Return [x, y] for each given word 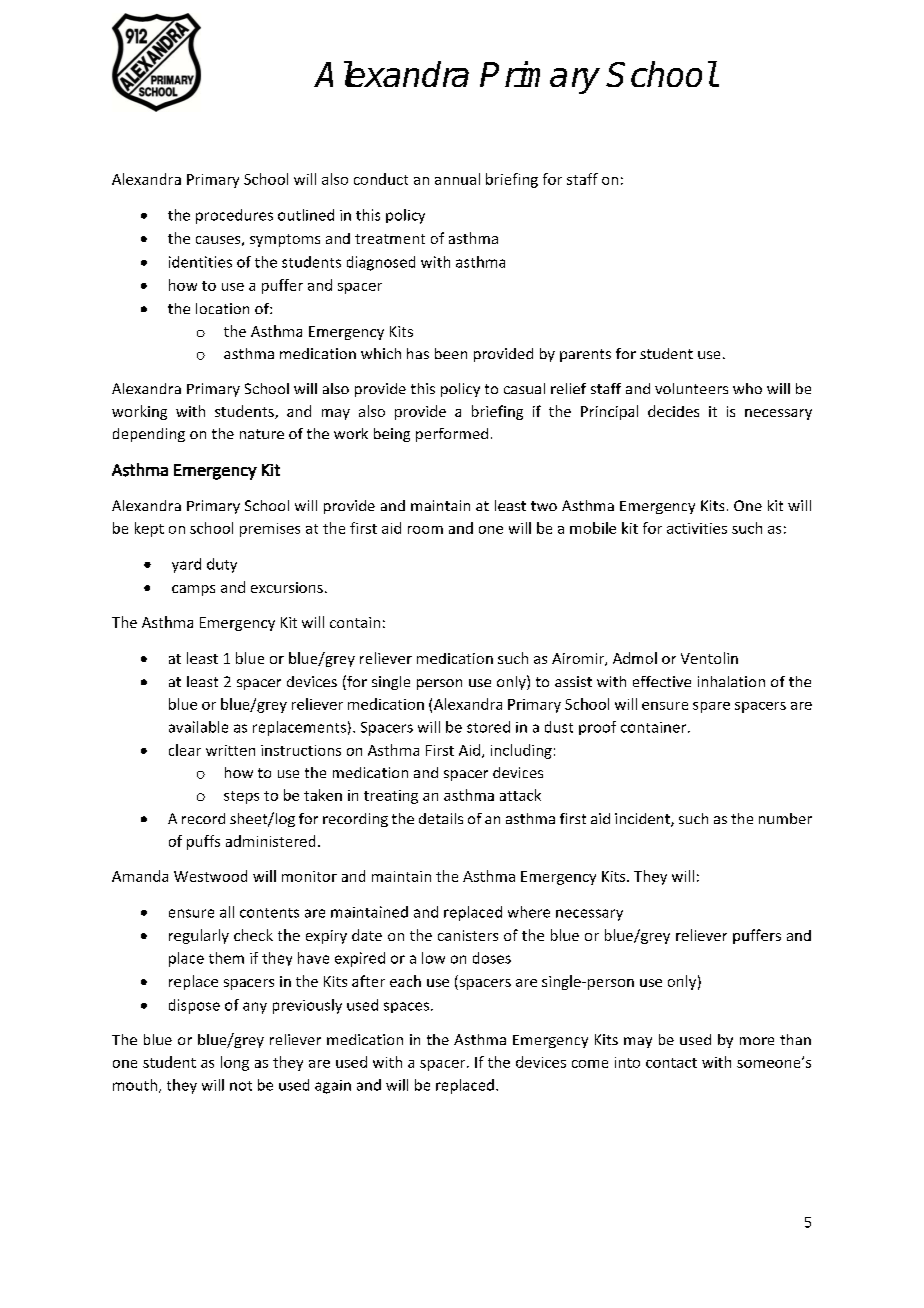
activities [697, 528]
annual [457, 179]
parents [585, 355]
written [230, 750]
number [785, 818]
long [235, 1063]
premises [270, 530]
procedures [234, 216]
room [425, 530]
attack [520, 795]
